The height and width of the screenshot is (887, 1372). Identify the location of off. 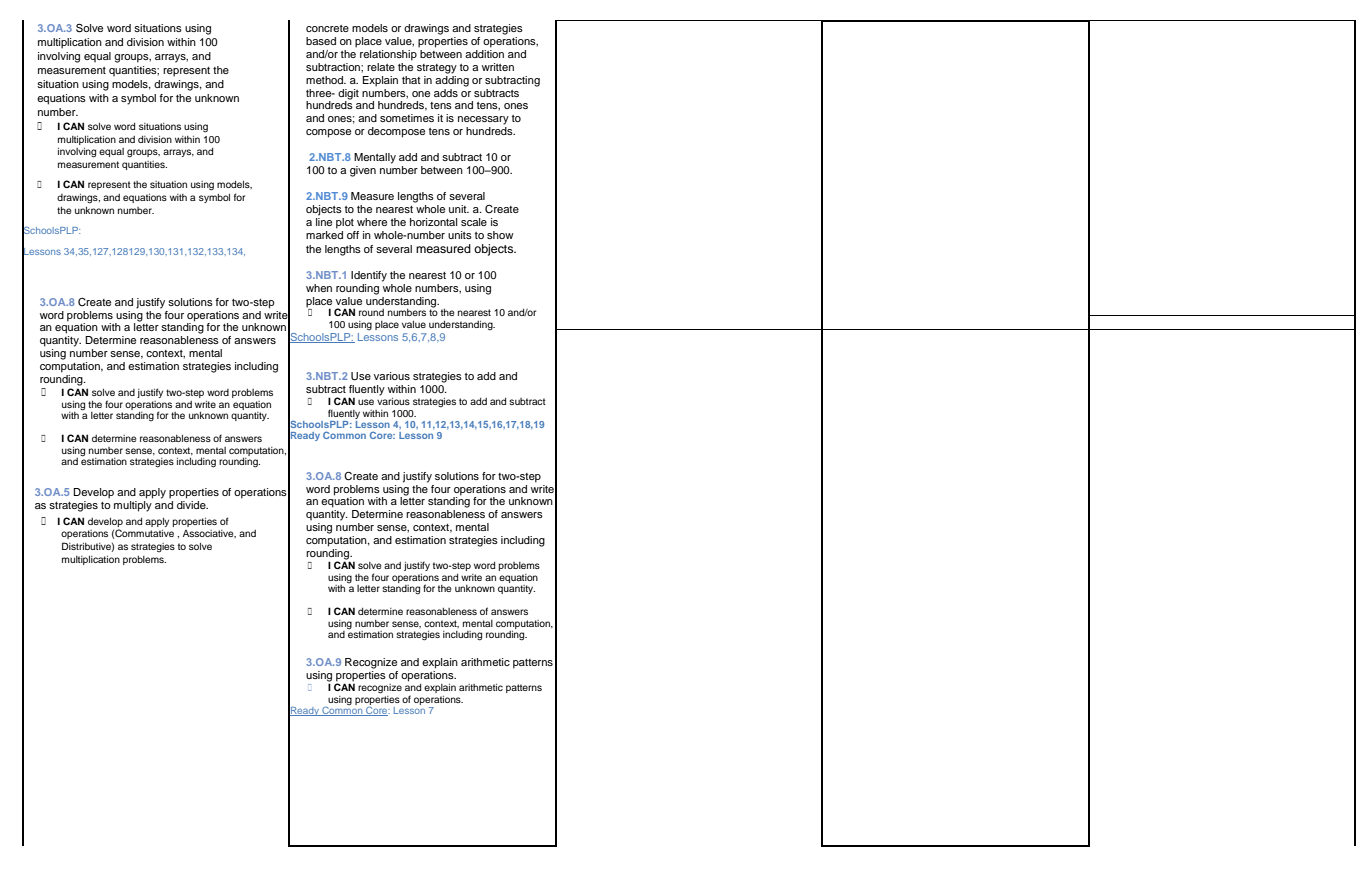
(353, 235).
